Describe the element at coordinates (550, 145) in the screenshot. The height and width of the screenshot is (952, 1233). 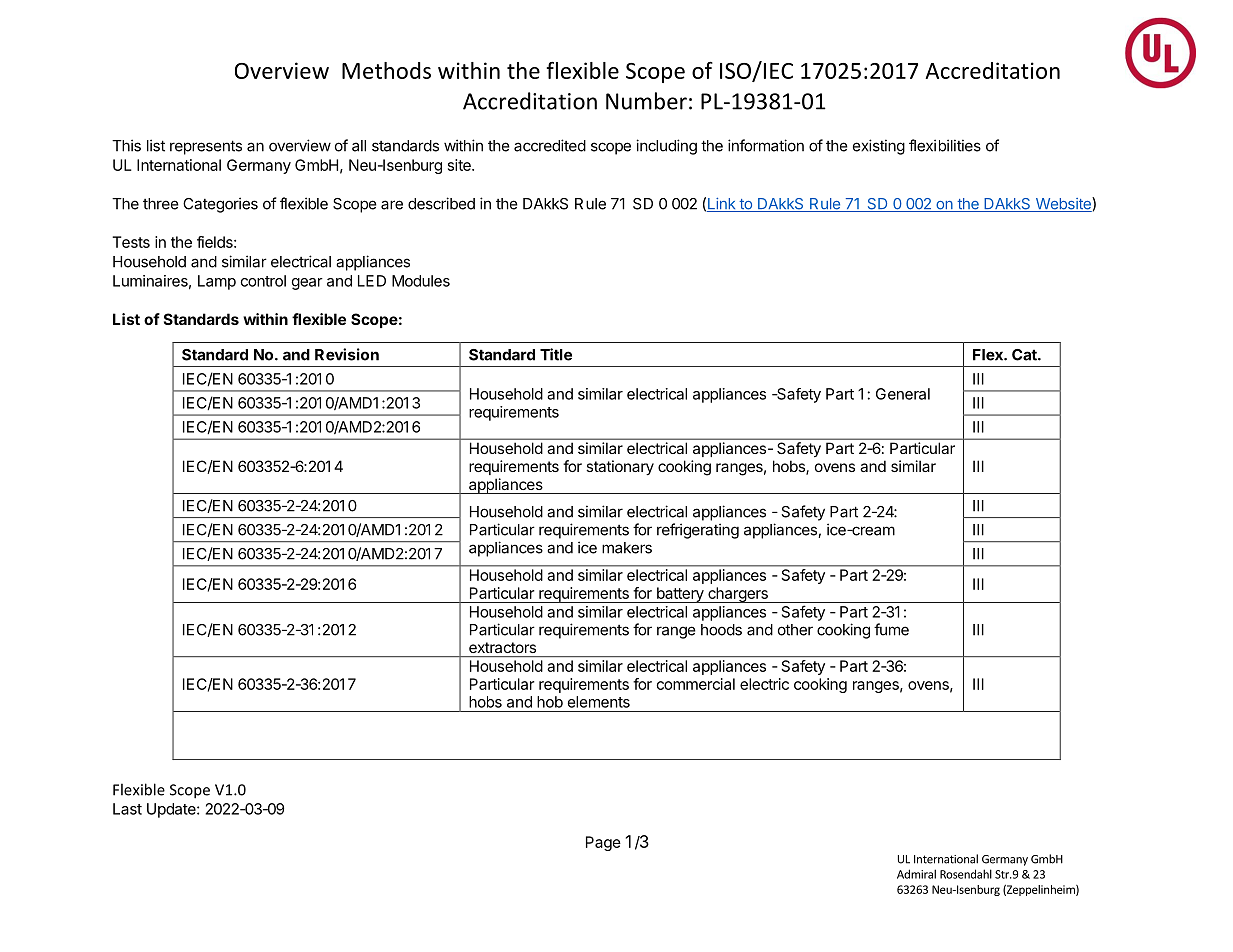
I see `accredited` at that location.
